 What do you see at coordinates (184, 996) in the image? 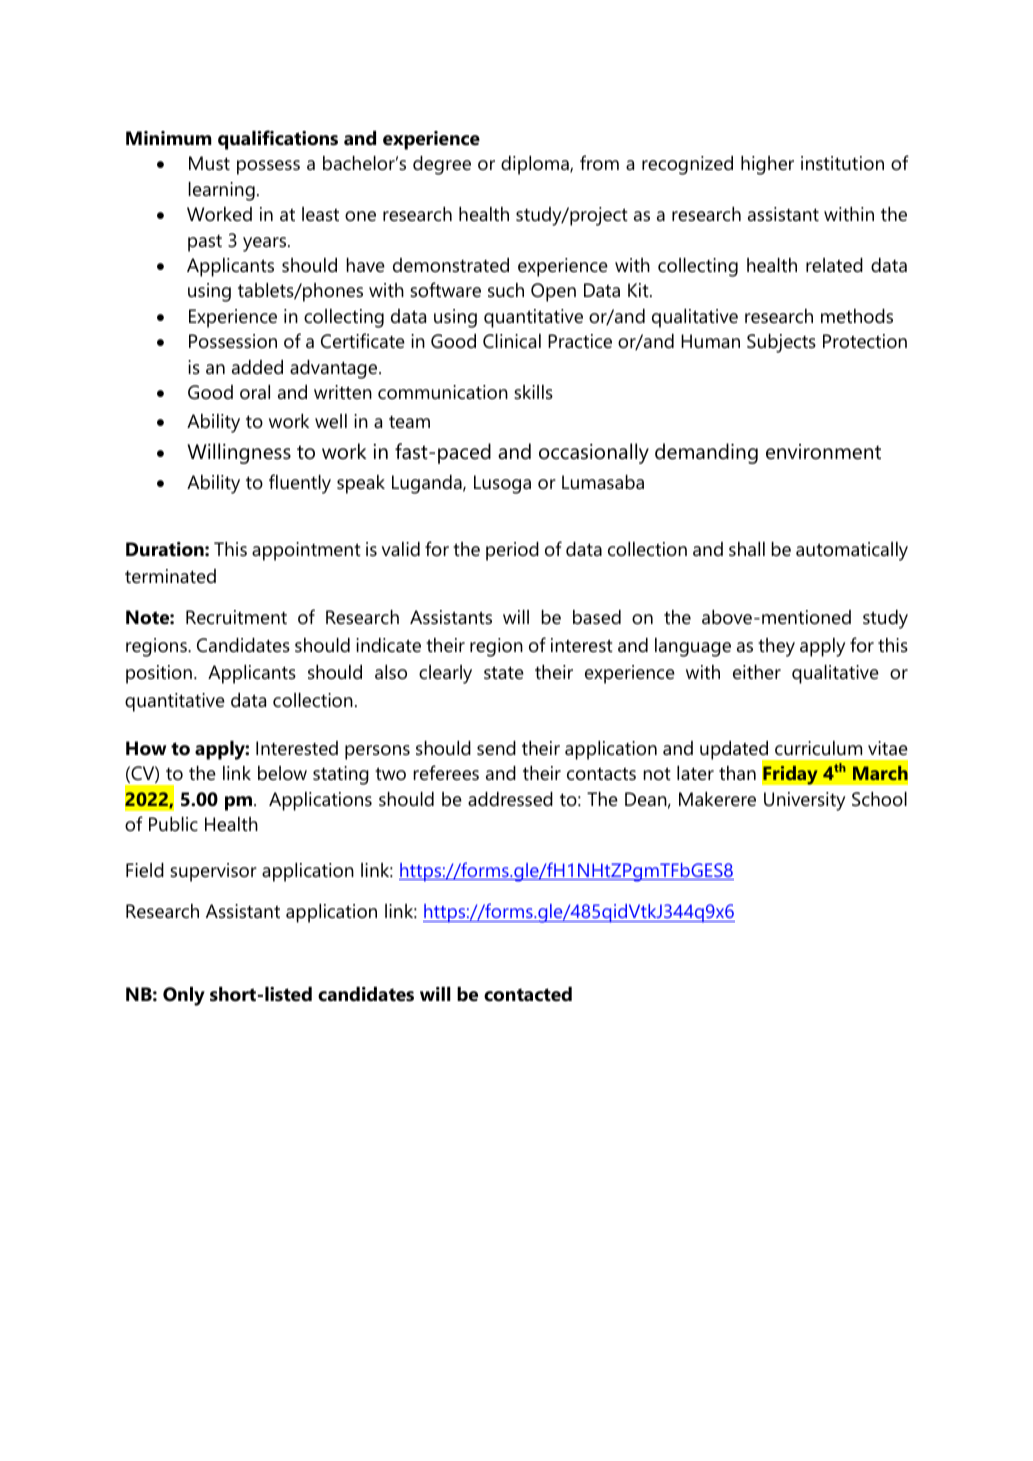
I see `Only` at bounding box center [184, 996].
